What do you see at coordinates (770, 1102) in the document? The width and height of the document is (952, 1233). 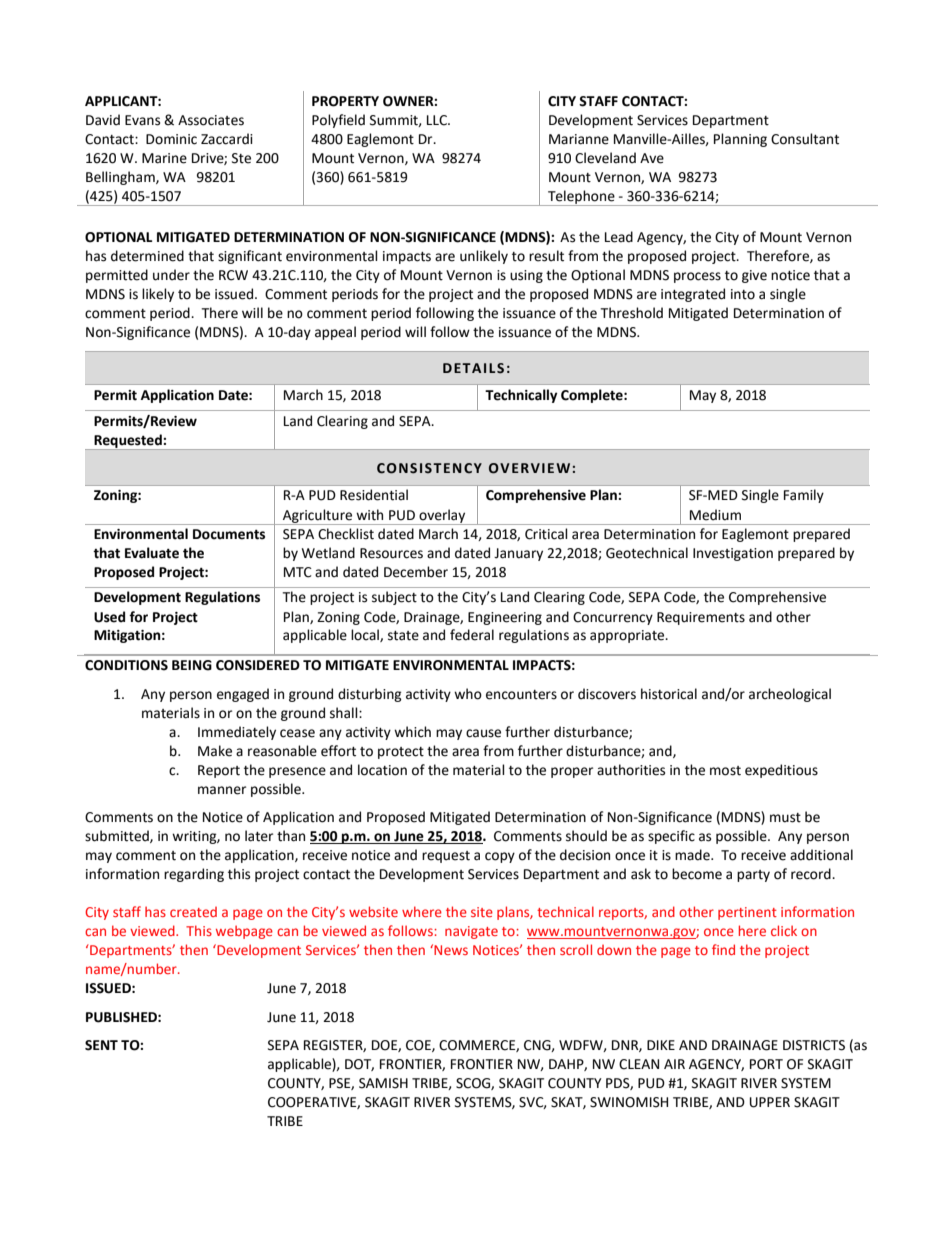 I see `UPPER` at bounding box center [770, 1102].
